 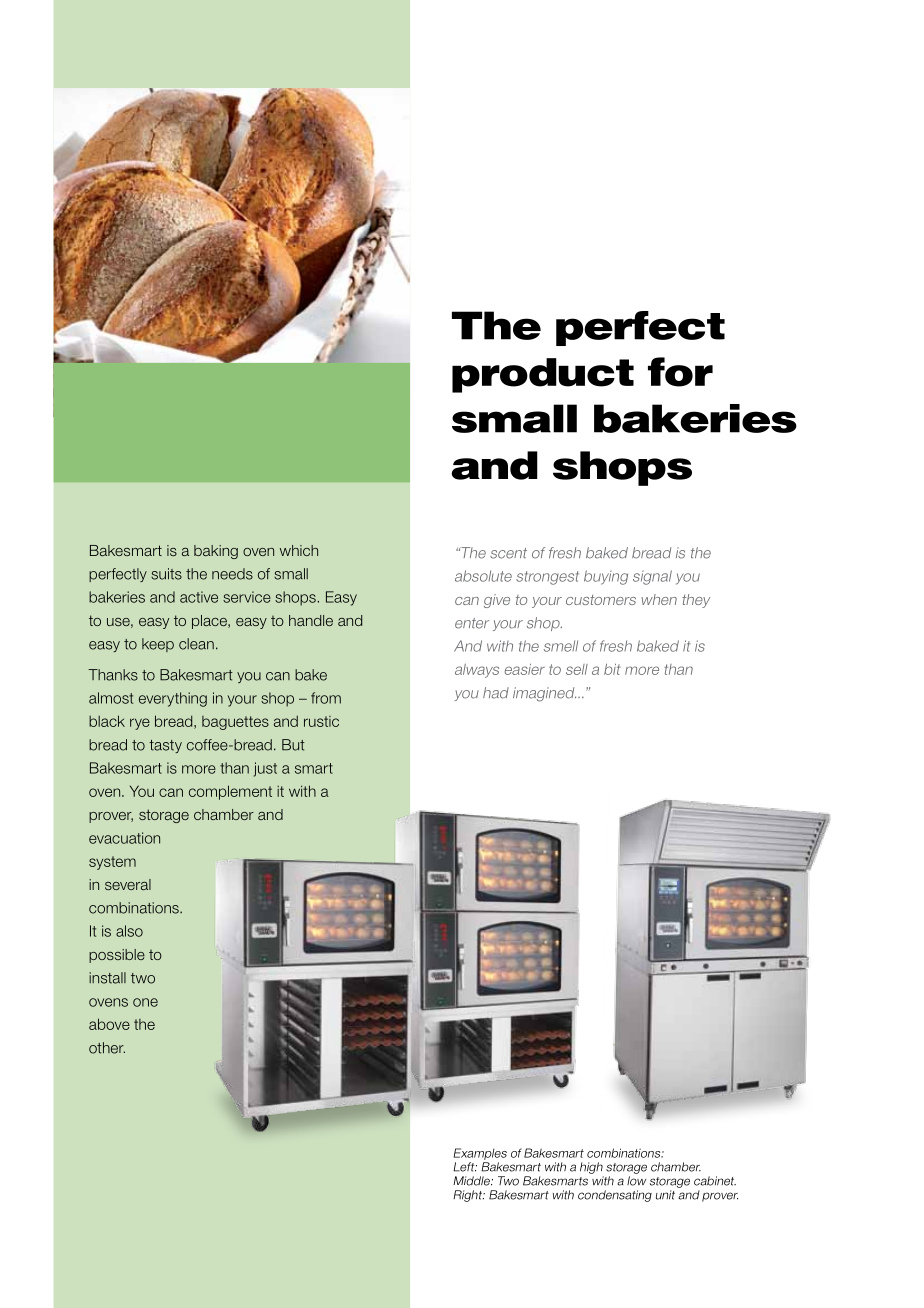 I want to click on other, so click(x=107, y=1048).
